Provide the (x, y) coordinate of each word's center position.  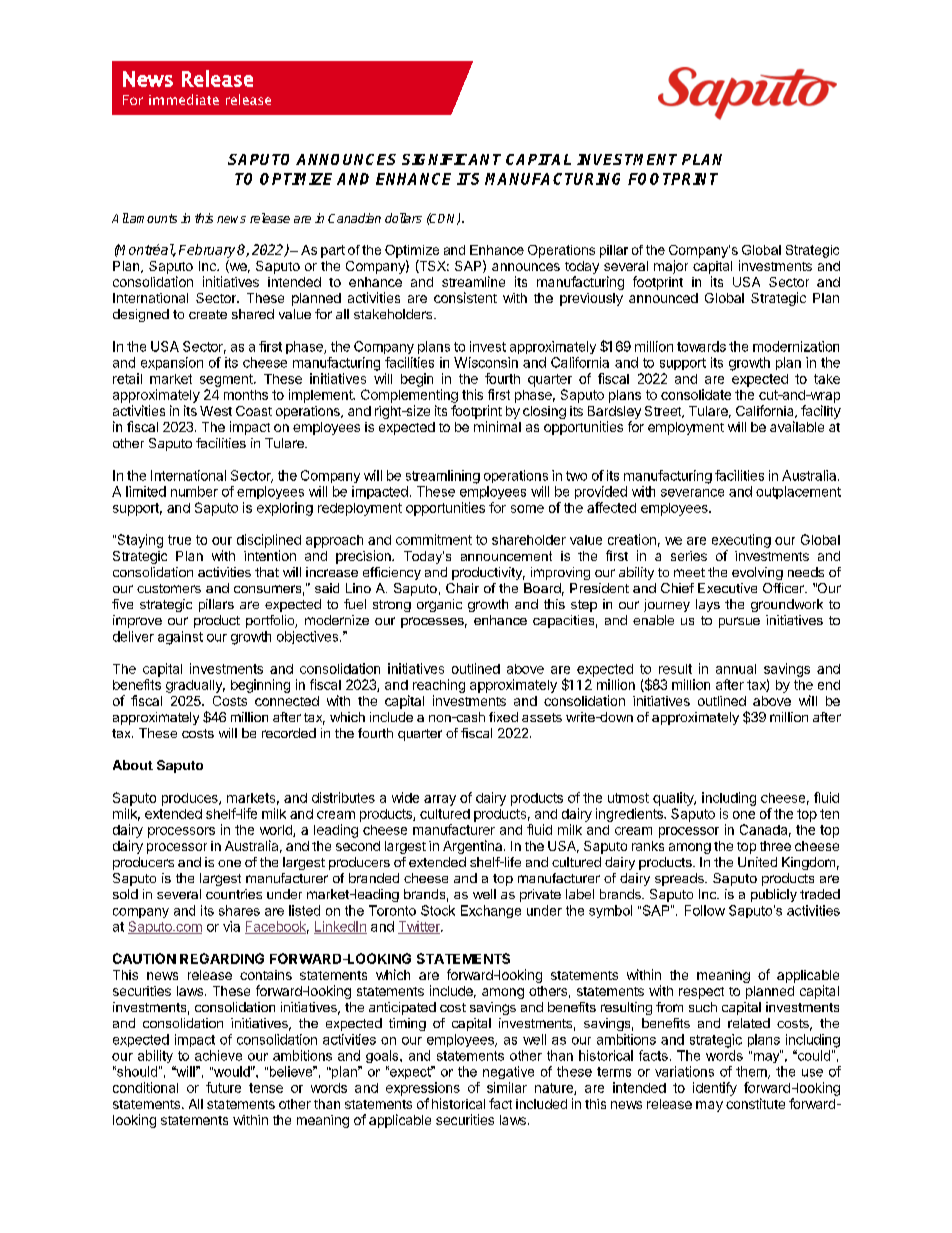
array (440, 800)
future (223, 1087)
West (216, 411)
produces (191, 799)
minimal (497, 426)
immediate (184, 99)
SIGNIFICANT (451, 159)
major (671, 267)
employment (686, 428)
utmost (628, 798)
